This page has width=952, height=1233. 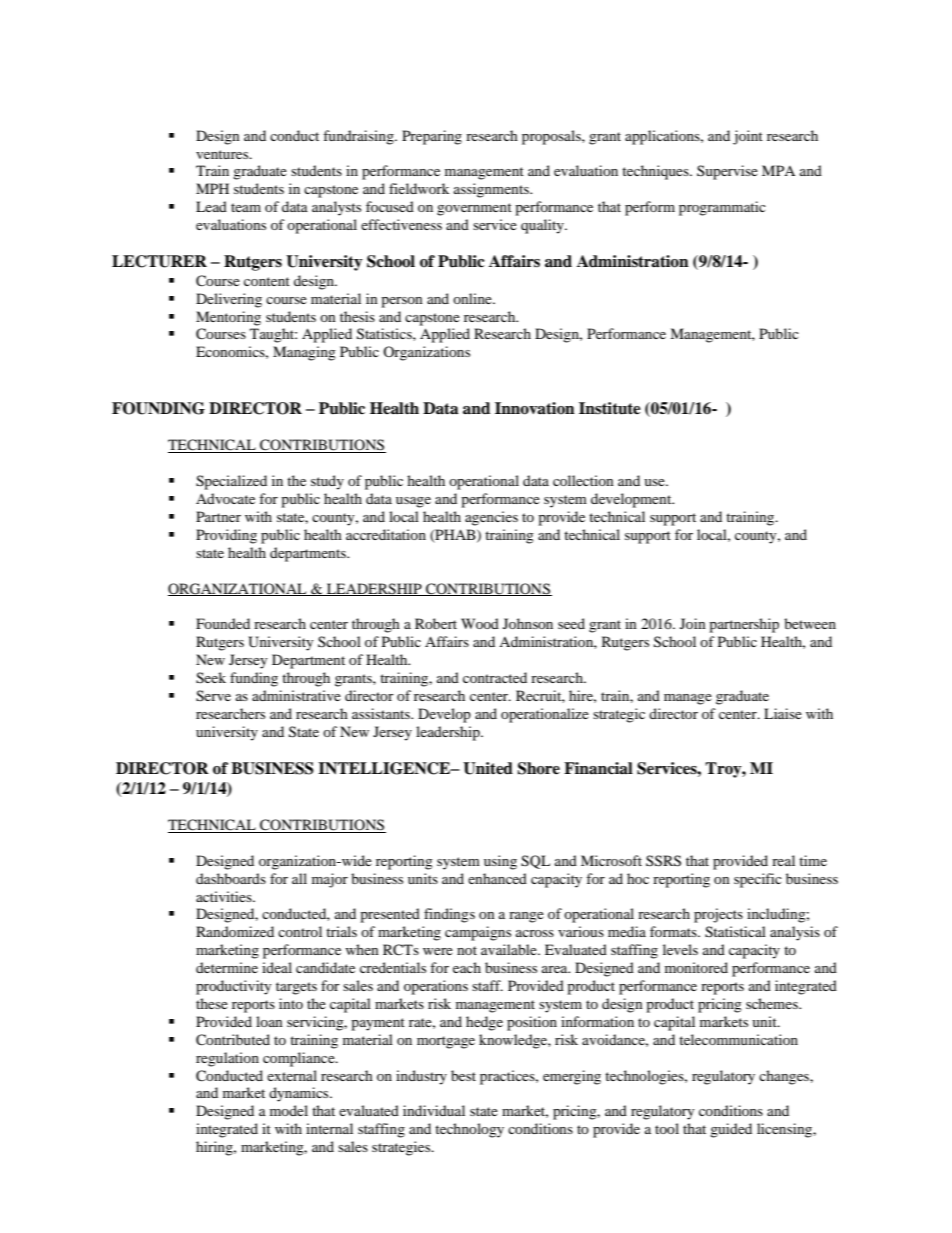 What do you see at coordinates (727, 172) in the page?
I see `Supervise` at bounding box center [727, 172].
